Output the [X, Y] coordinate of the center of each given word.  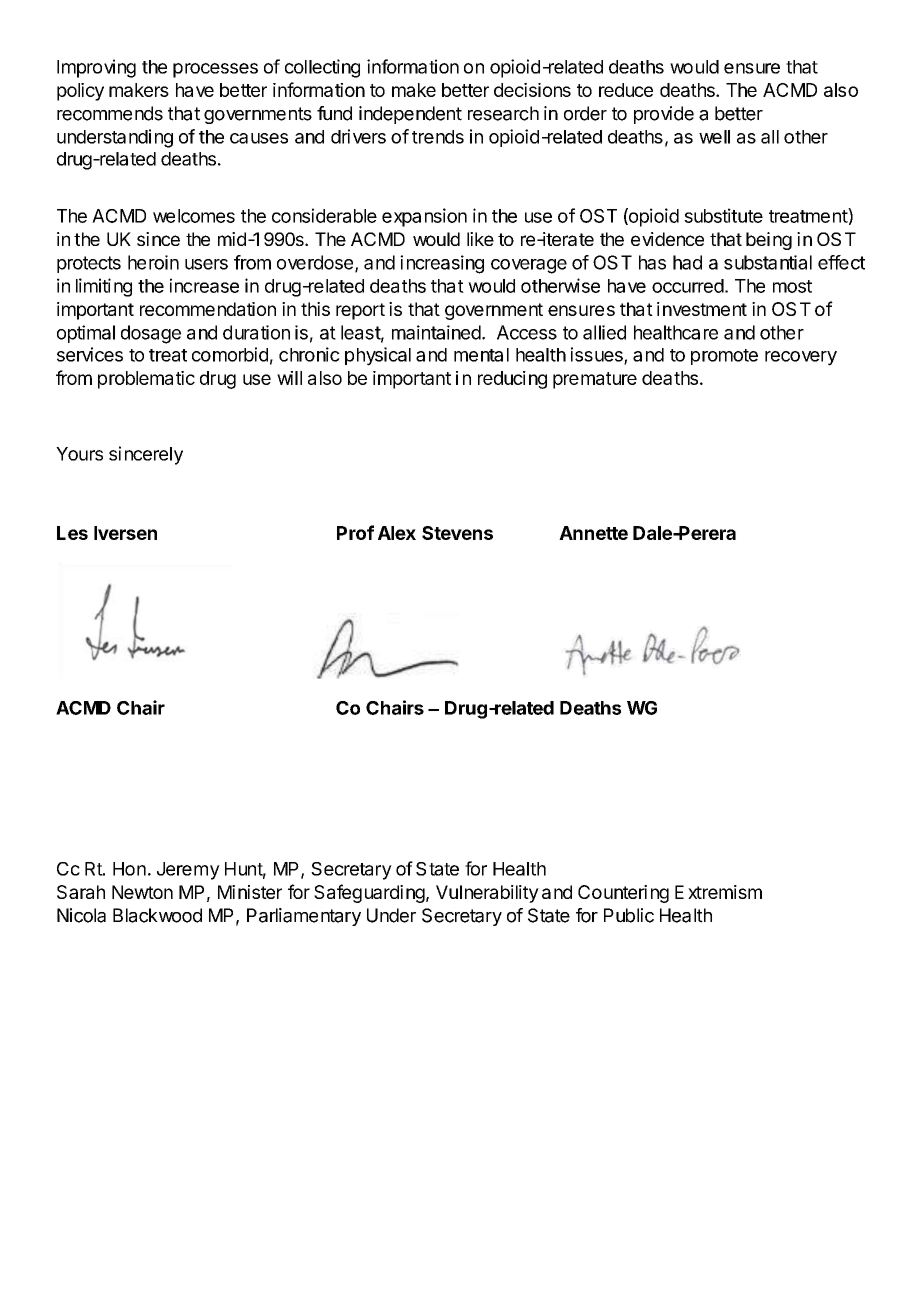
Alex [397, 533]
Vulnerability [487, 894]
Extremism [718, 892]
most [792, 286]
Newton [142, 892]
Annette [593, 533]
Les [72, 533]
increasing [442, 264]
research [503, 113]
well [714, 137]
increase [204, 285]
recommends [110, 113]
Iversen [125, 533]
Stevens [457, 533]
